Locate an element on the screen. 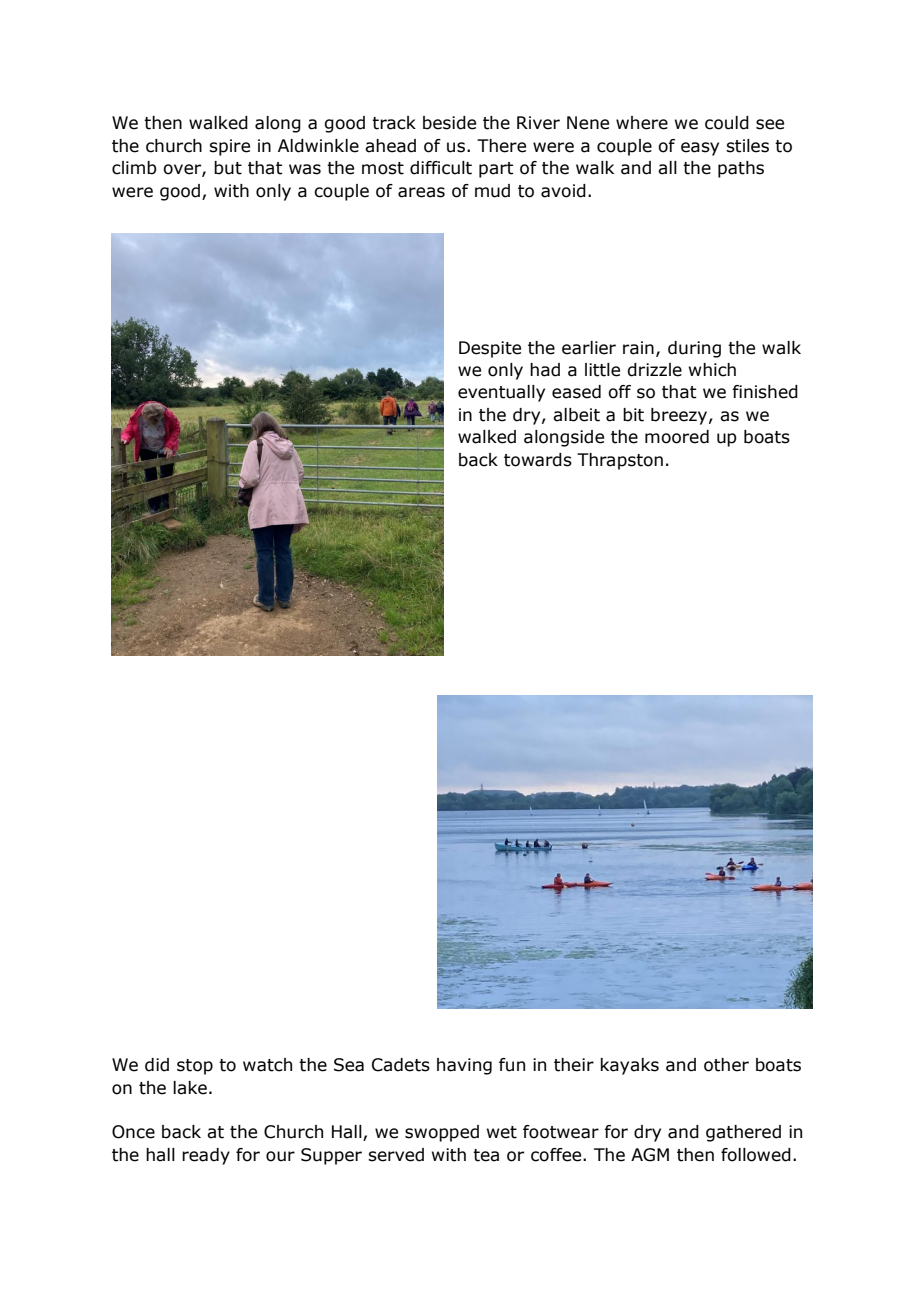 This screenshot has width=924, height=1308. eventually is located at coordinates (501, 393).
